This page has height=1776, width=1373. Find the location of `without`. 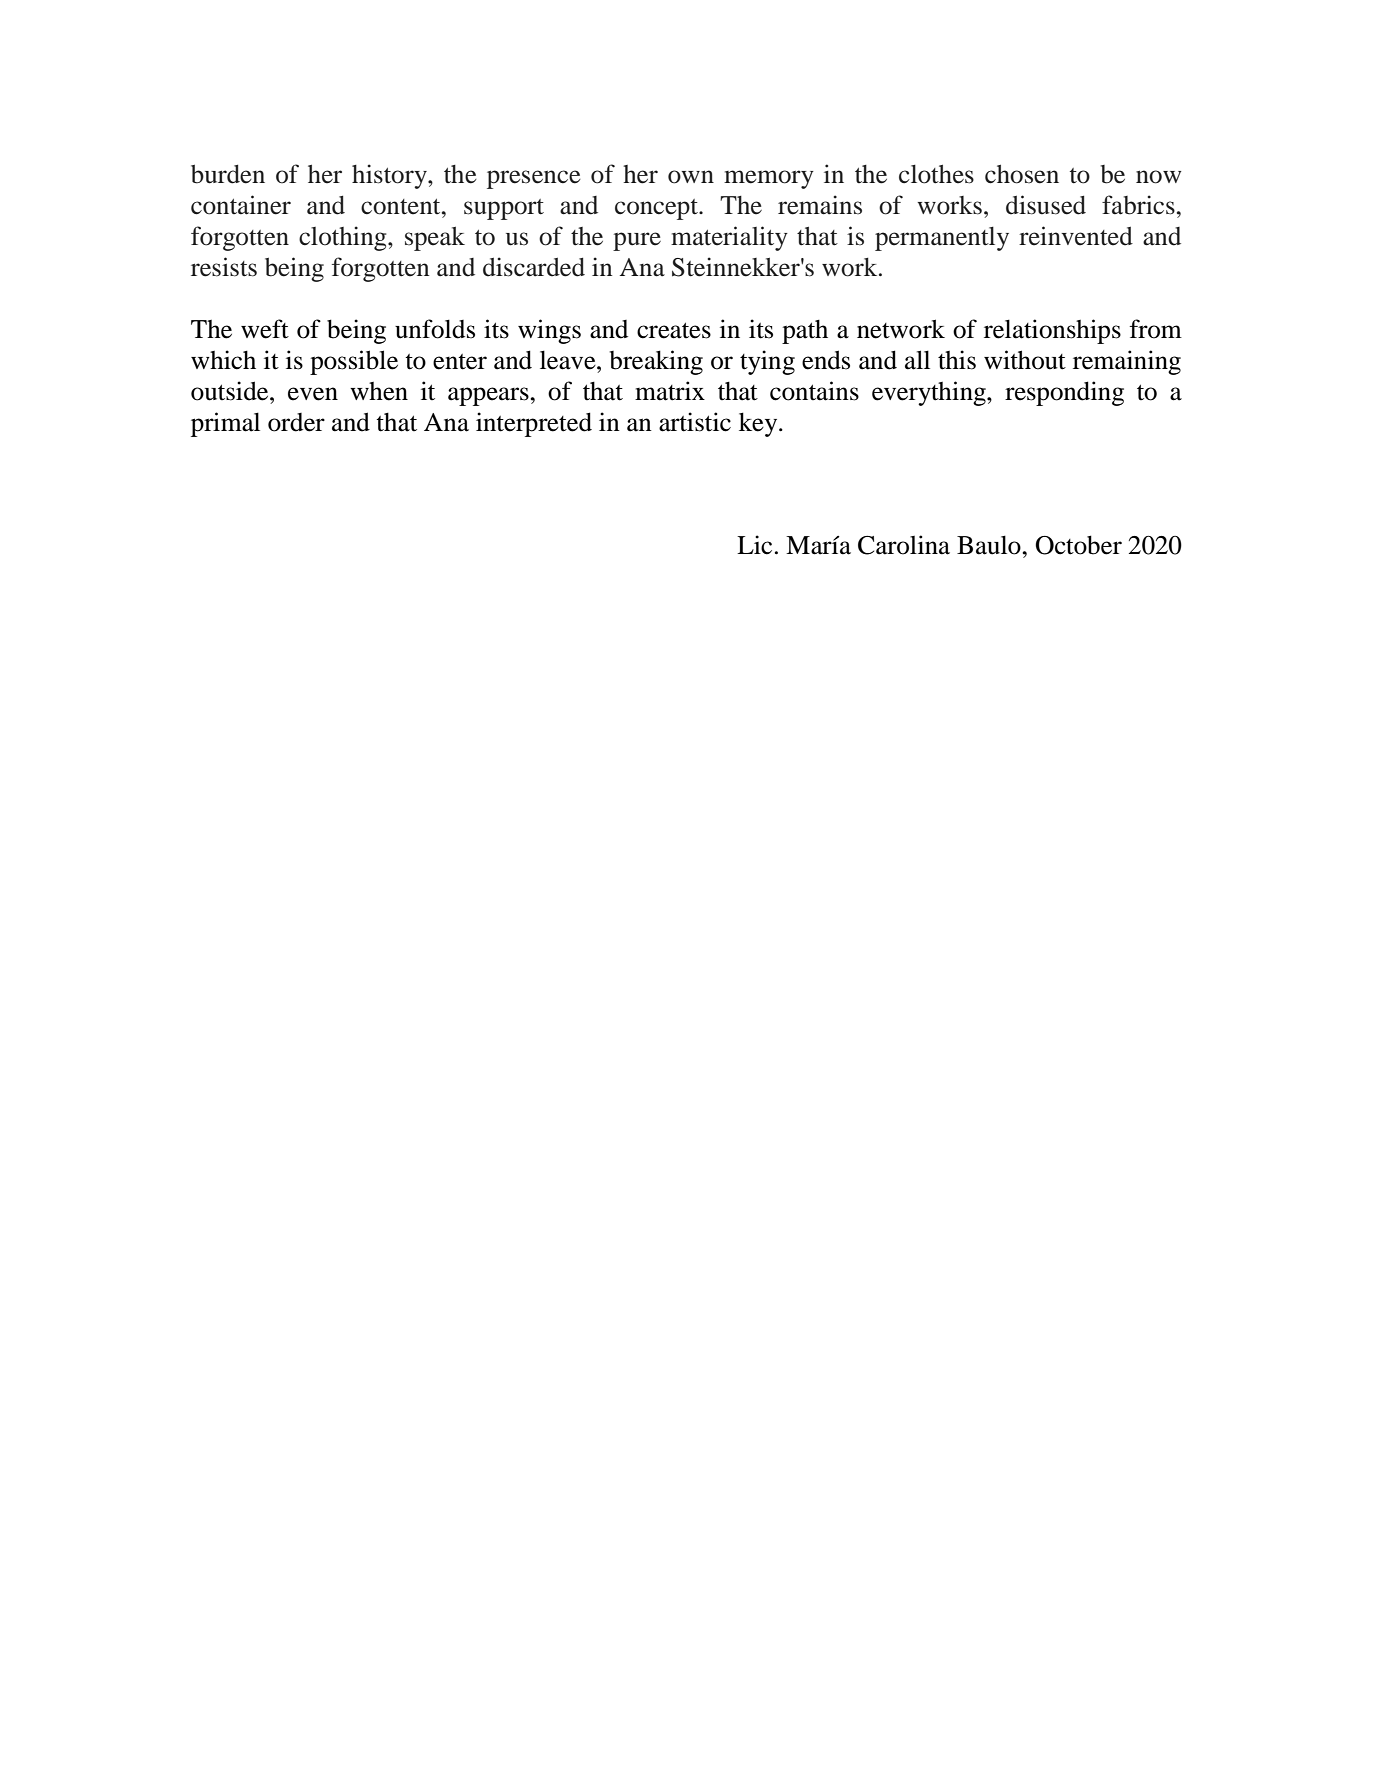

without is located at coordinates (1025, 360).
